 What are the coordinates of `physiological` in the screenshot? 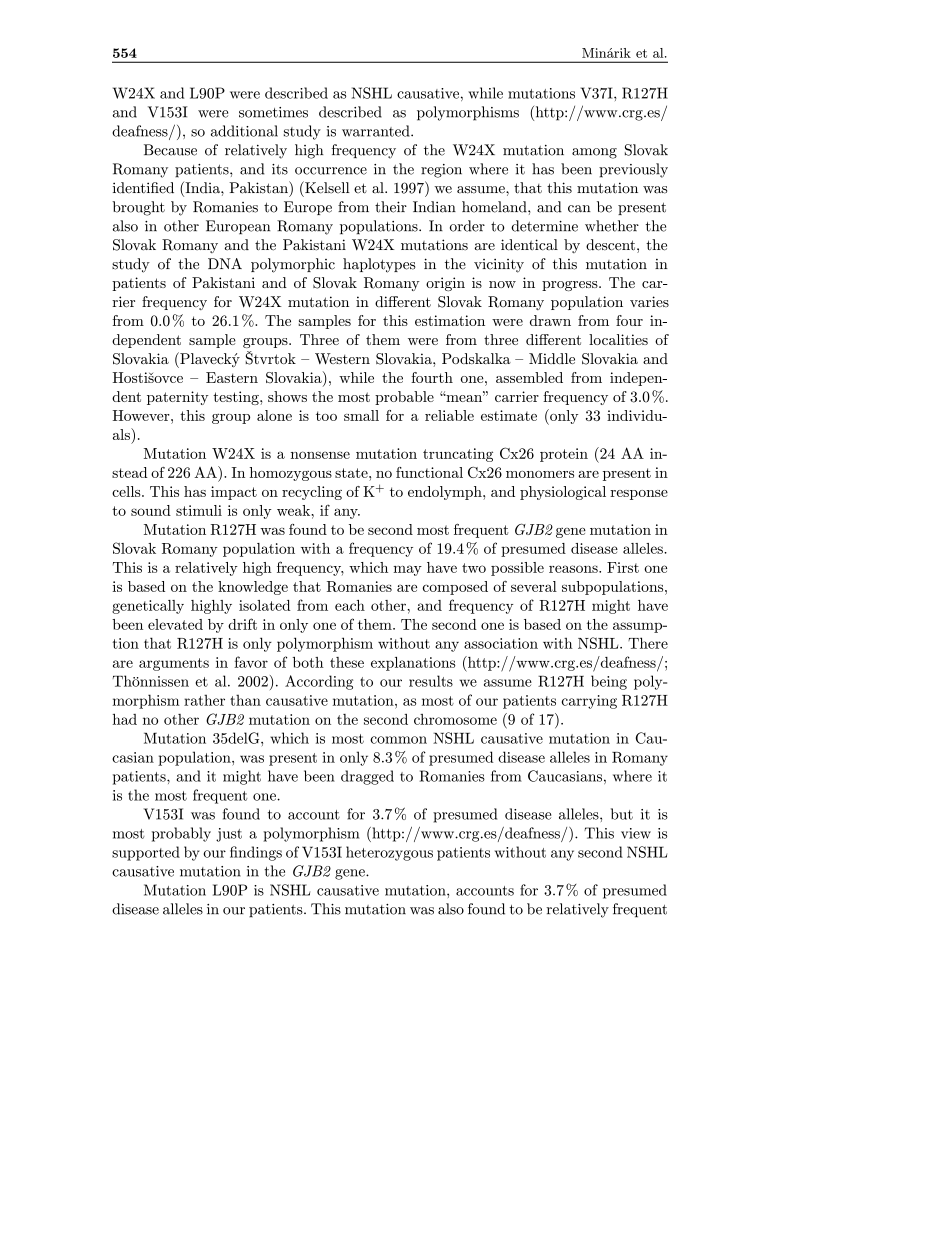 It's located at (563, 493).
